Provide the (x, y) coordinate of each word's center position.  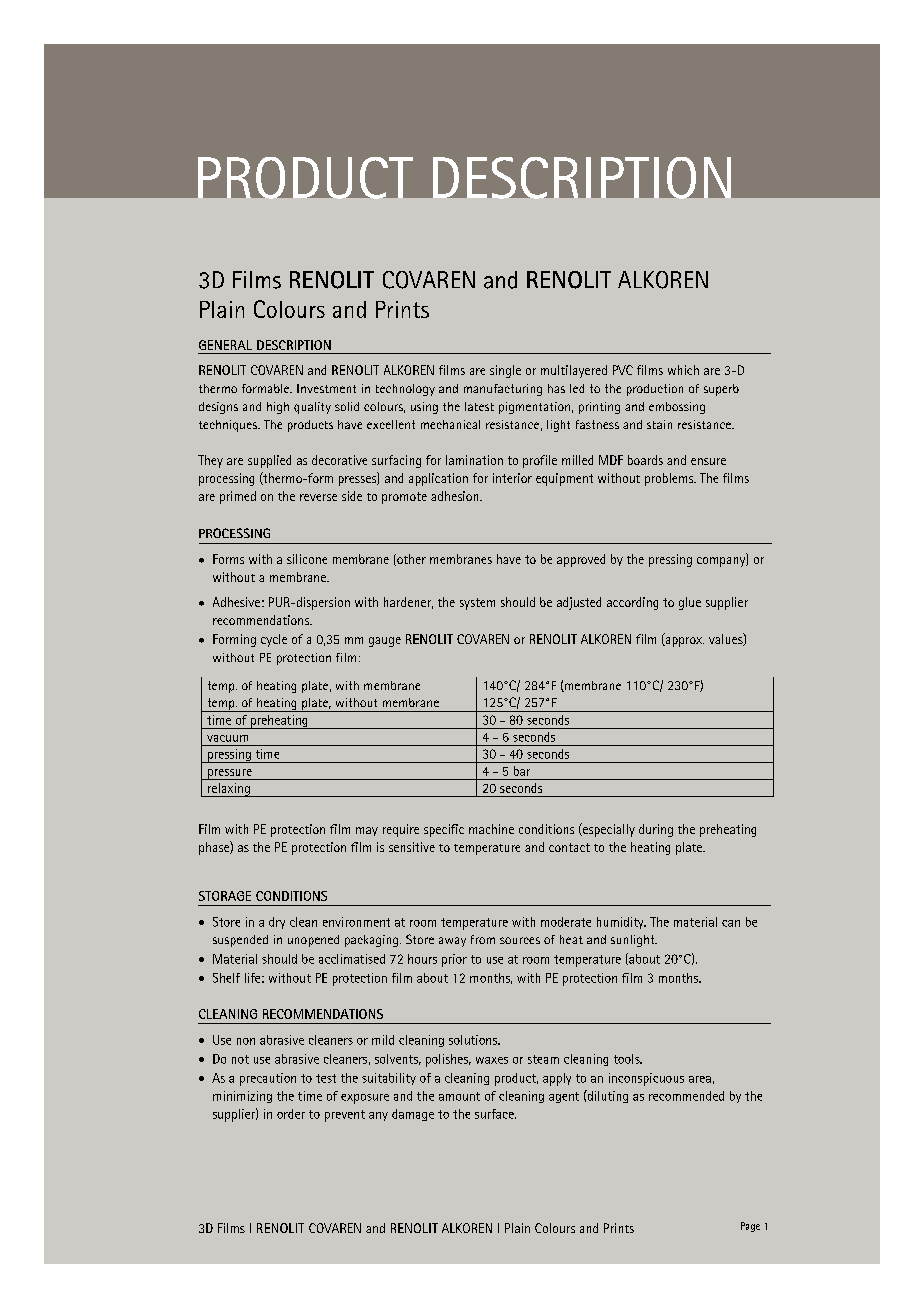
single (505, 371)
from (483, 939)
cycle (274, 640)
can (731, 923)
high (278, 408)
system (477, 604)
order (291, 1114)
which (683, 370)
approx (683, 642)
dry (277, 923)
